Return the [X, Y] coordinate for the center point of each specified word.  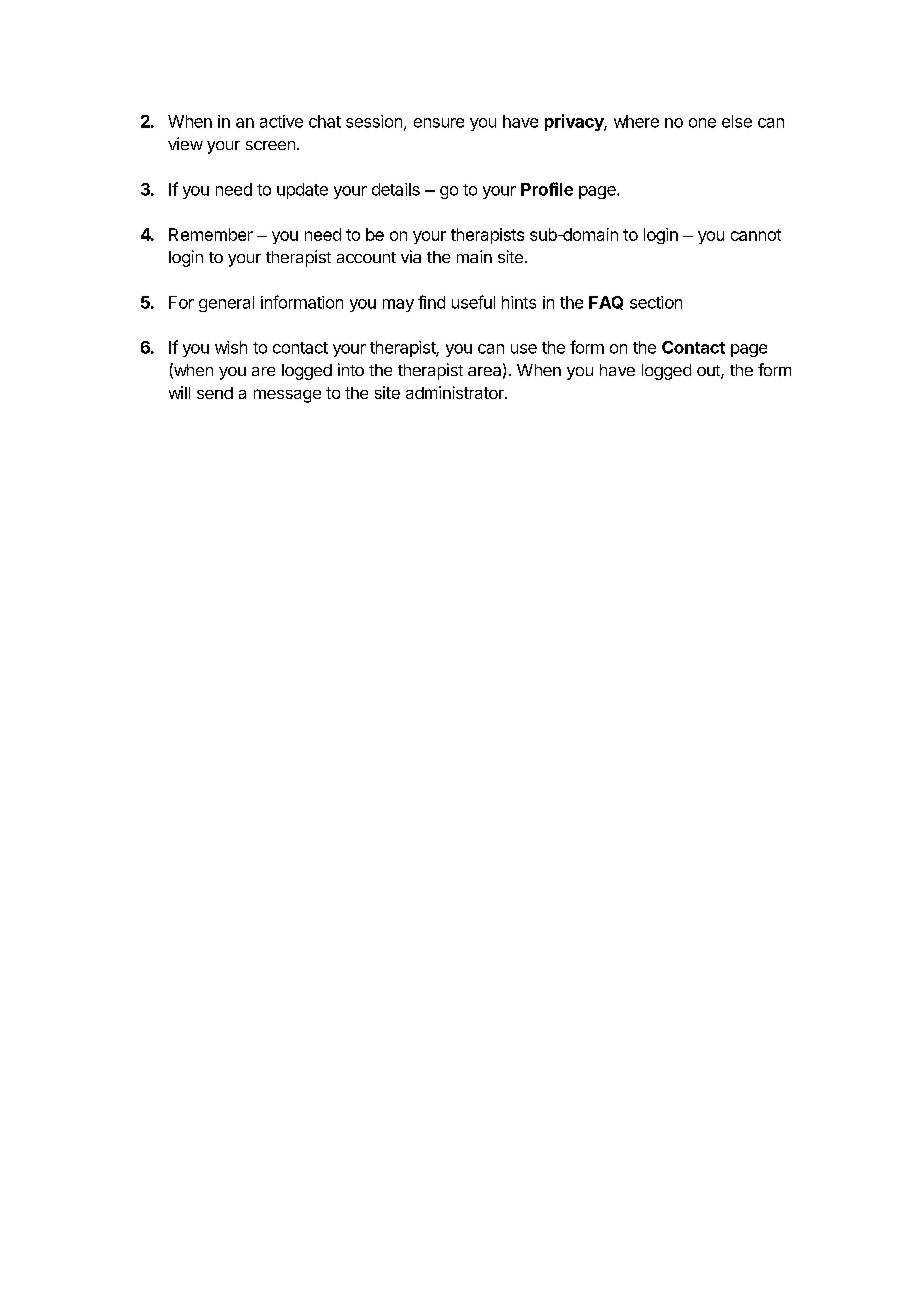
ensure [439, 123]
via [411, 256]
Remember [211, 234]
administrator [456, 392]
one [702, 123]
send [215, 393]
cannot [756, 235]
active [281, 121]
